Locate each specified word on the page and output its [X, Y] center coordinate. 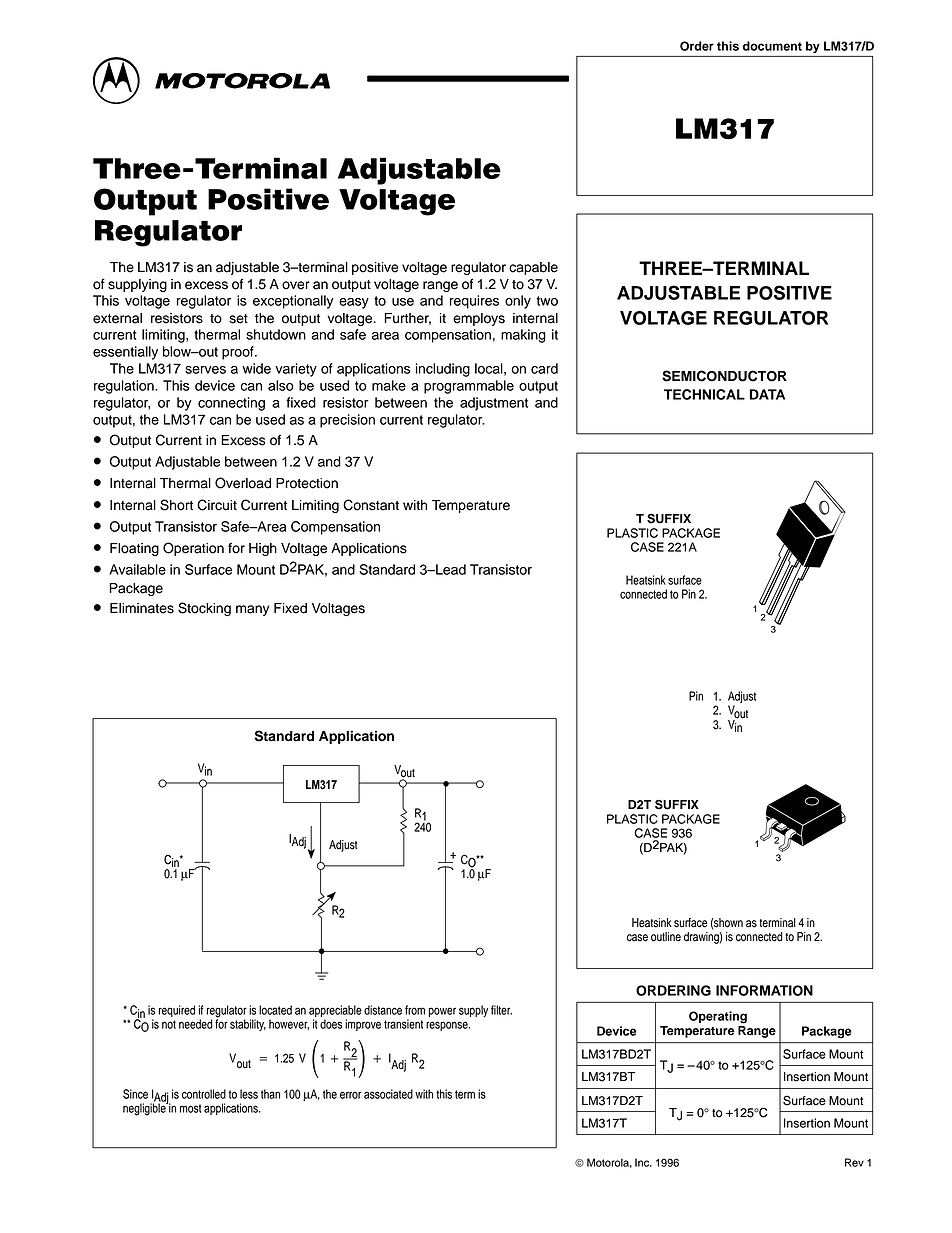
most [191, 1108]
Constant [371, 505]
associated [388, 1094]
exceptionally [293, 302]
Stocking [204, 609]
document [772, 46]
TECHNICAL [704, 394]
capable [533, 268]
